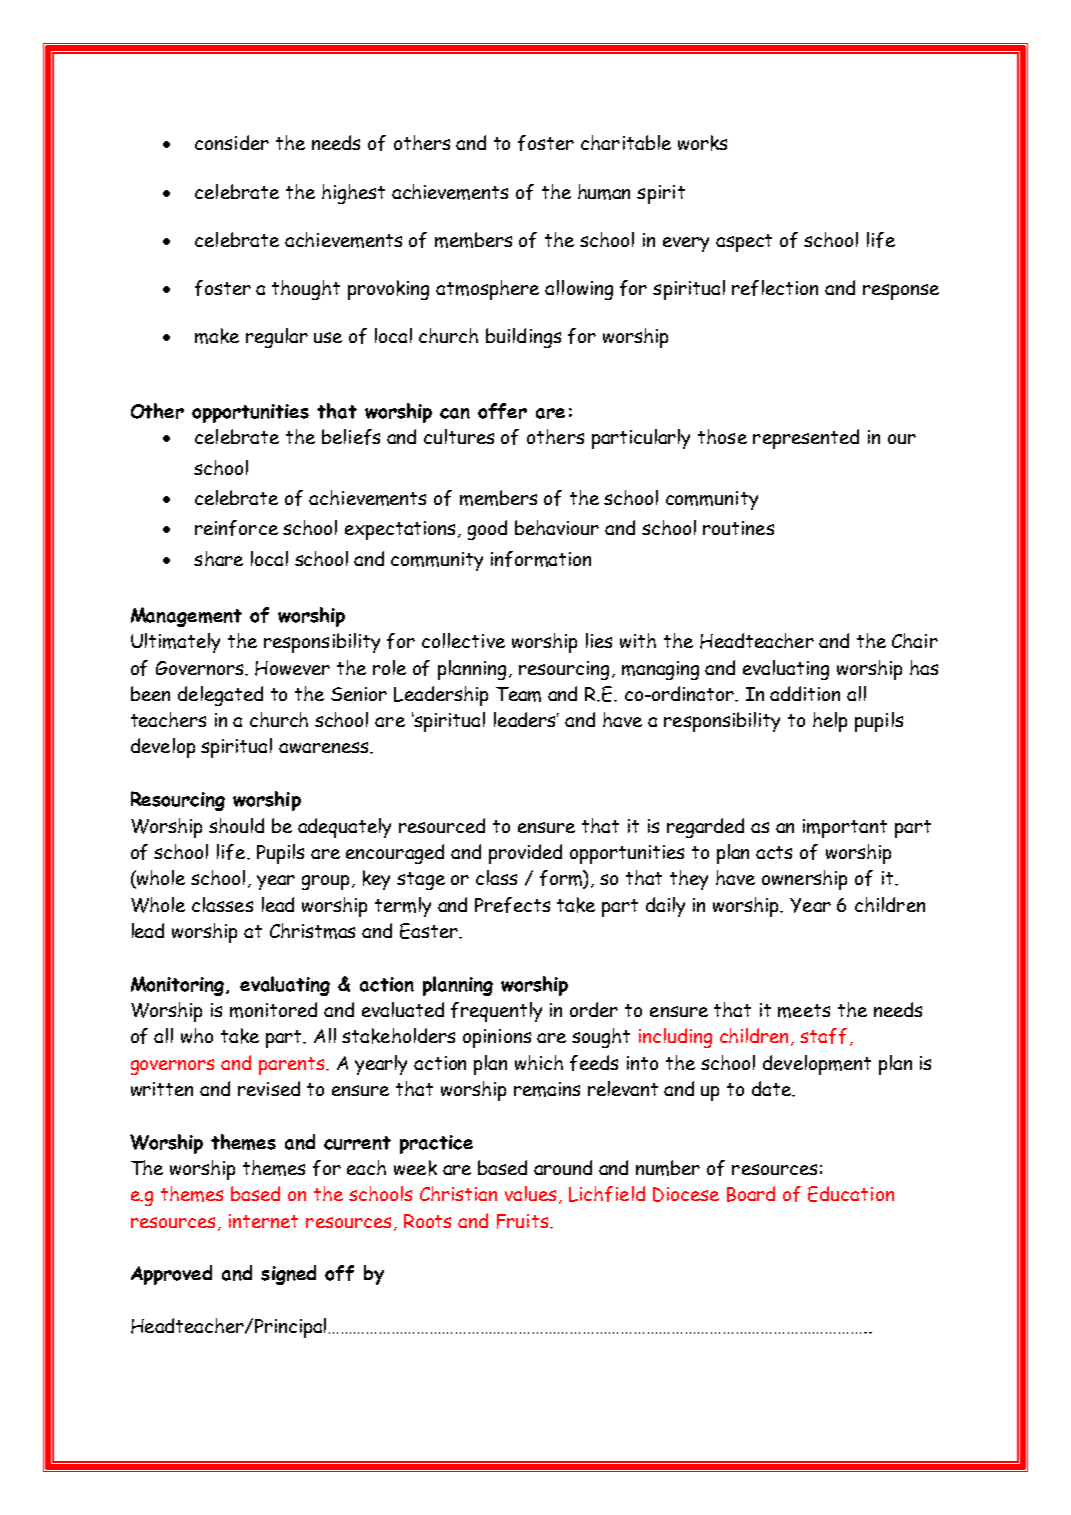 The width and height of the image is (1071, 1515). Describe the element at coordinates (744, 243) in the image. I see `aspect` at that location.
